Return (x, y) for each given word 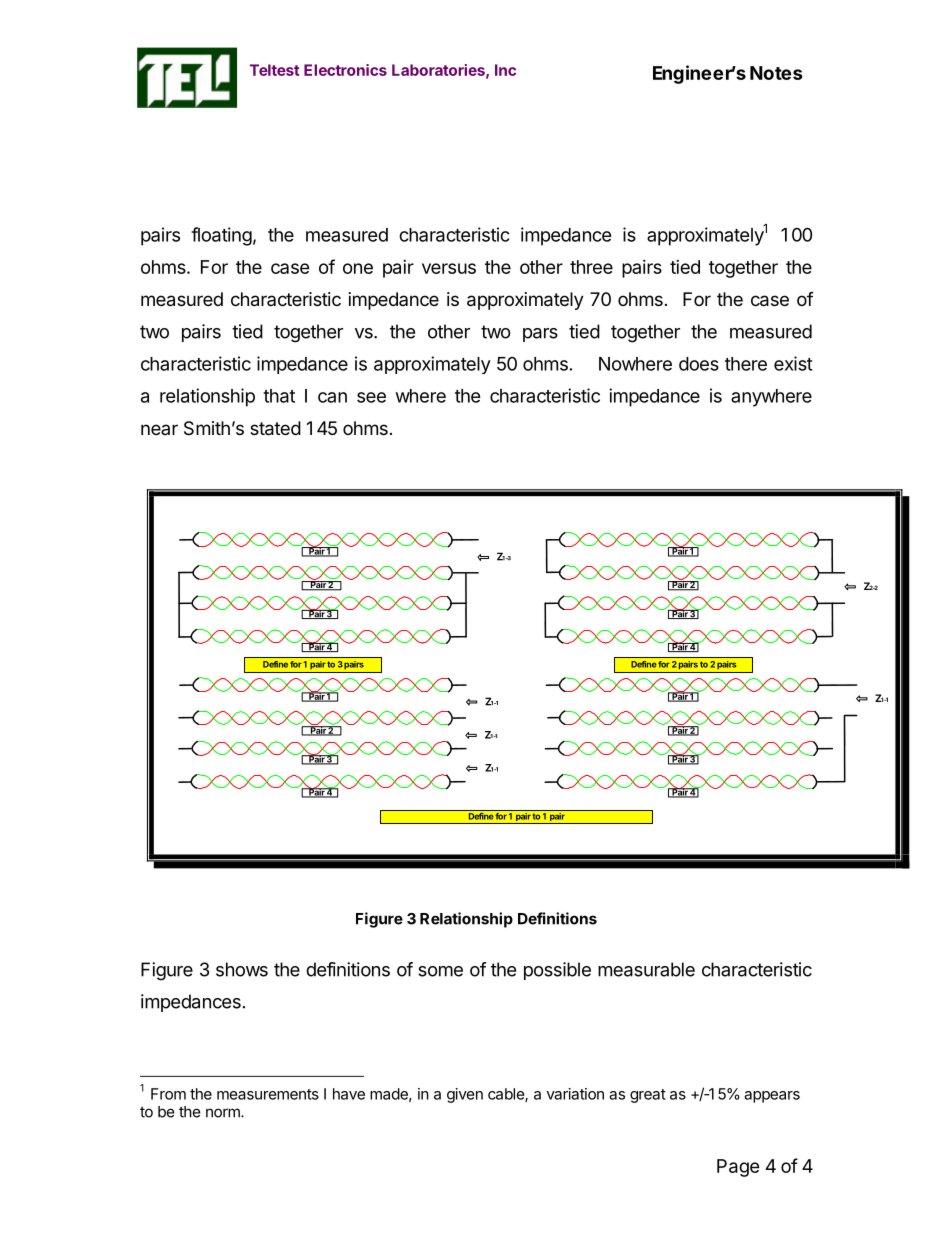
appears (772, 1097)
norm (224, 1113)
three (591, 267)
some (440, 971)
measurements (268, 1094)
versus (449, 268)
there (746, 364)
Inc (505, 70)
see (371, 397)
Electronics (345, 70)
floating (221, 236)
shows (242, 969)
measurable (646, 969)
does (699, 364)
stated (275, 428)
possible (557, 971)
